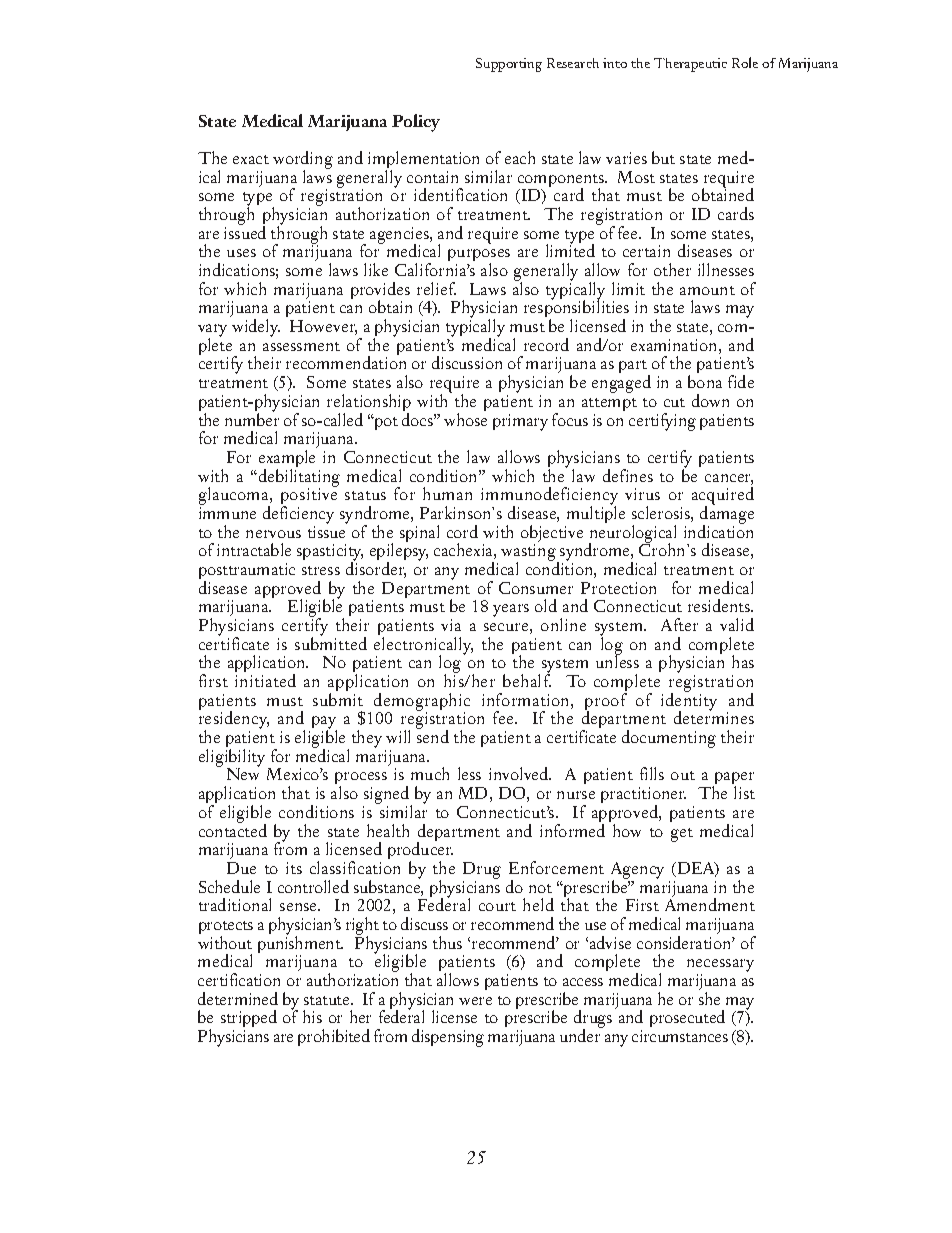 This screenshot has width=952, height=1233. What do you see at coordinates (273, 534) in the screenshot?
I see `nervous` at bounding box center [273, 534].
